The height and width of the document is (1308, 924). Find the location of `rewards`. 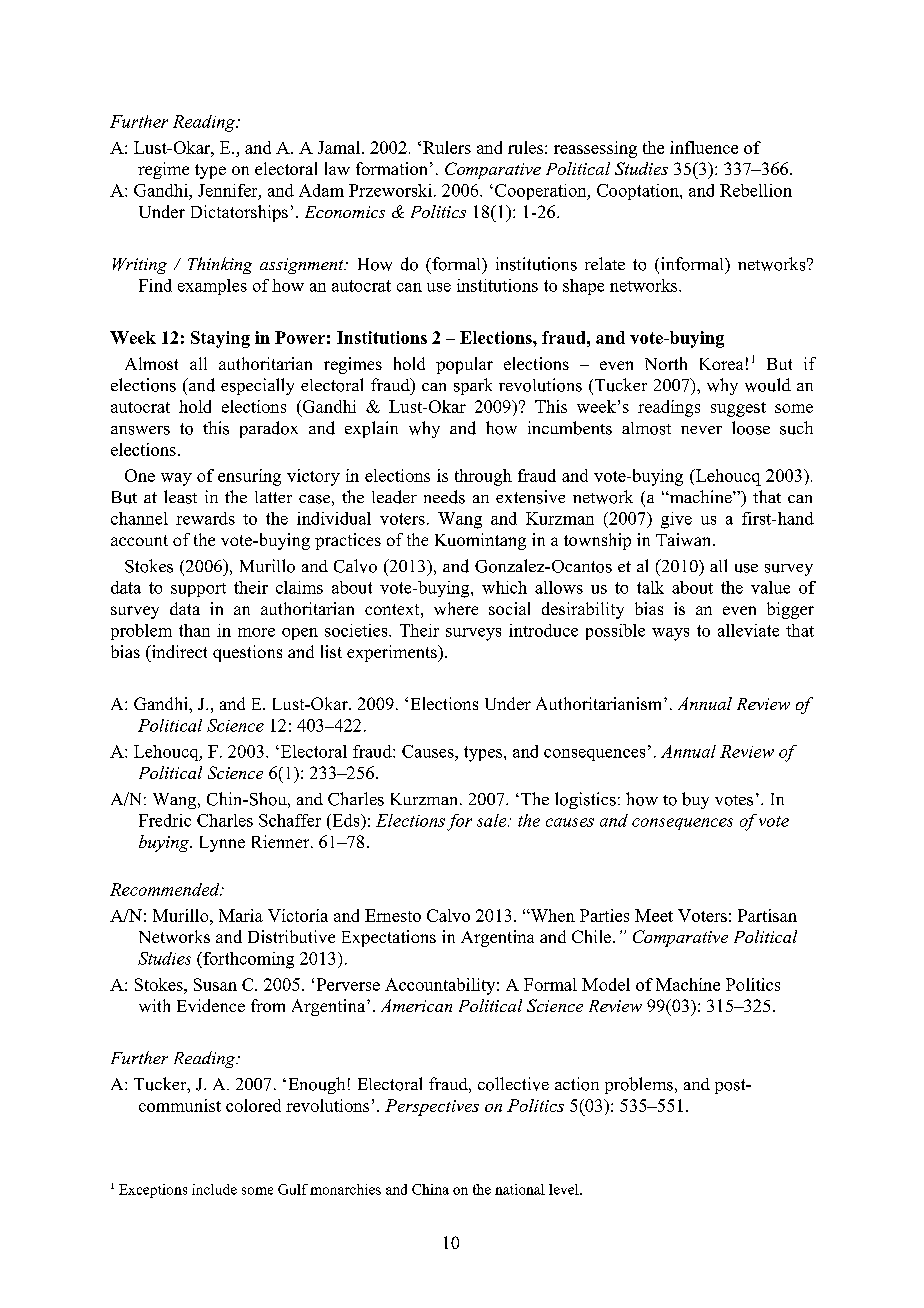

rewards is located at coordinates (205, 518).
